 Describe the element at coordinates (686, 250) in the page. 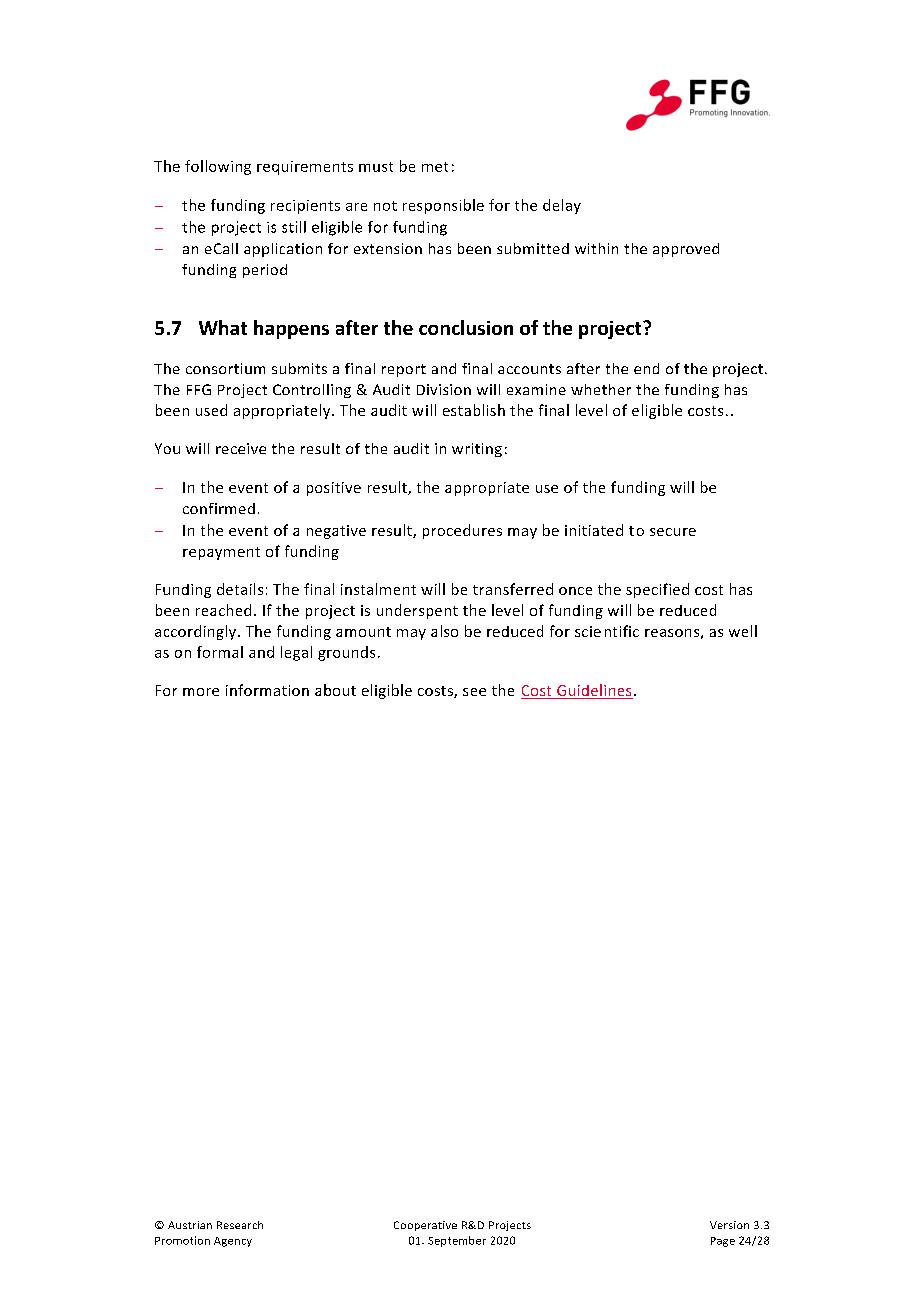

I see `approved` at that location.
